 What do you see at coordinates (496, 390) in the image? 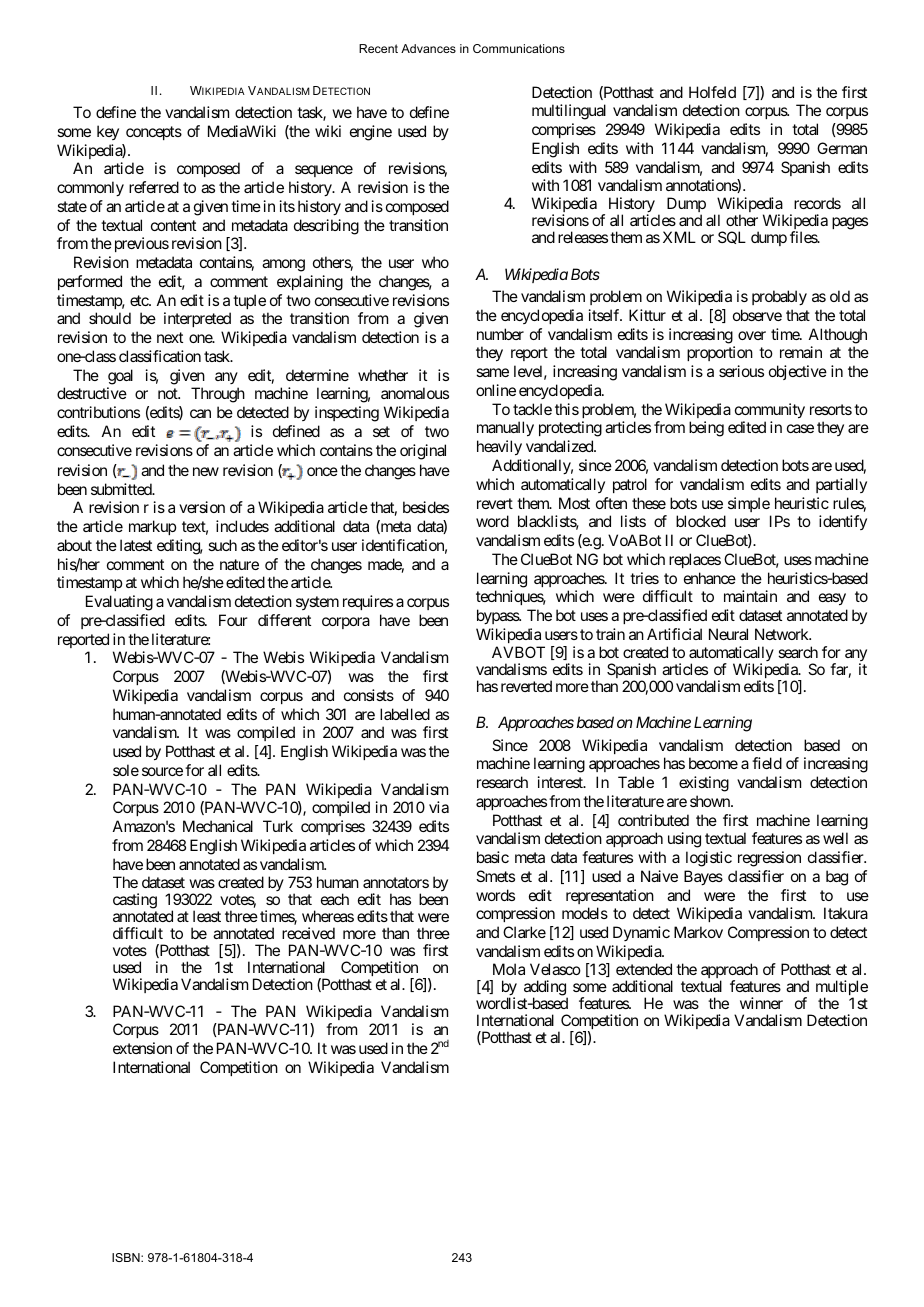
I see `online` at bounding box center [496, 390].
